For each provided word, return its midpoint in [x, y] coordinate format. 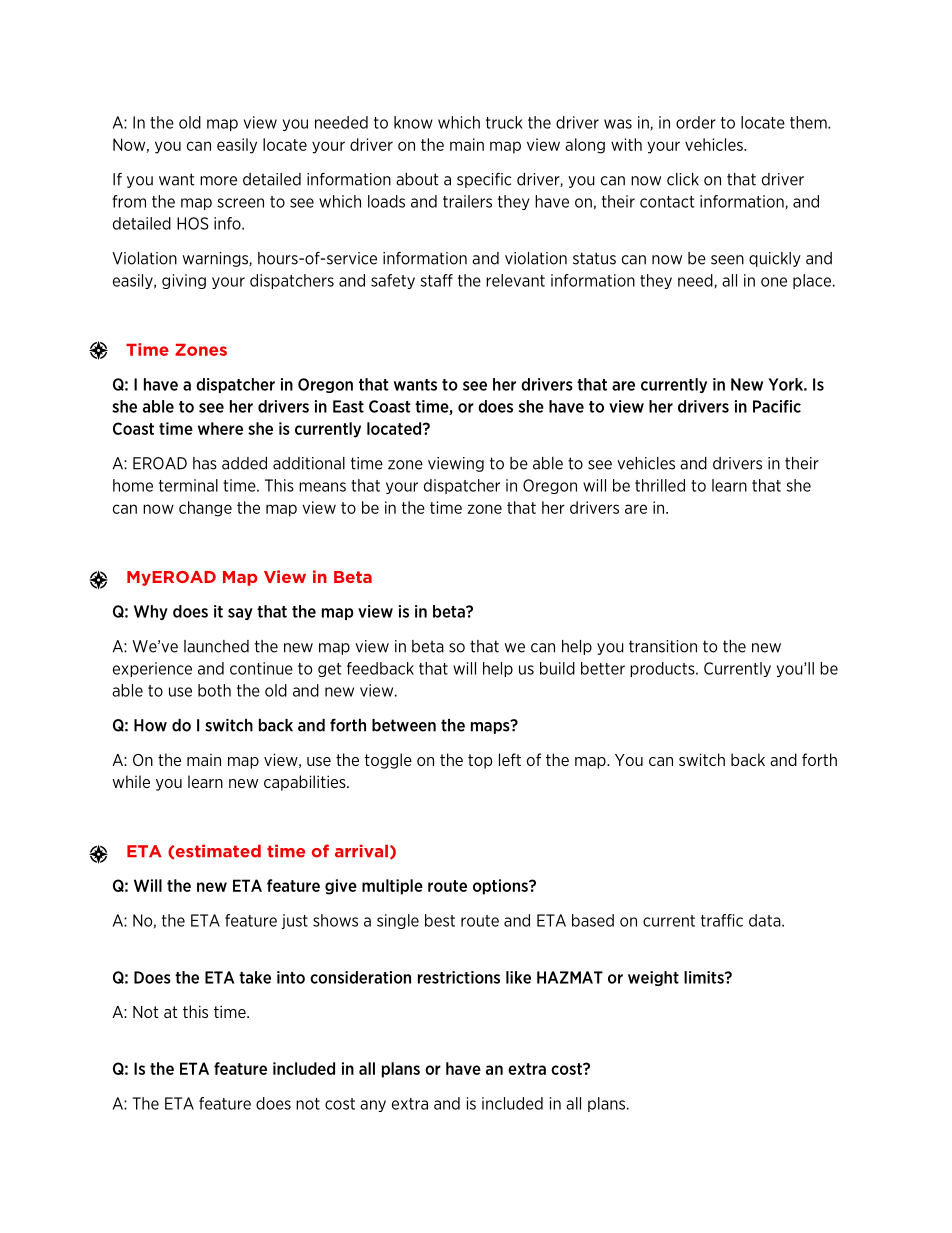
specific [484, 180]
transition [663, 646]
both [214, 690]
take [255, 977]
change [205, 509]
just [295, 921]
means [322, 487]
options [501, 887]
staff [436, 280]
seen [727, 260]
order [696, 122]
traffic [722, 920]
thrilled [660, 485]
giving [184, 281]
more [218, 181]
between [404, 725]
